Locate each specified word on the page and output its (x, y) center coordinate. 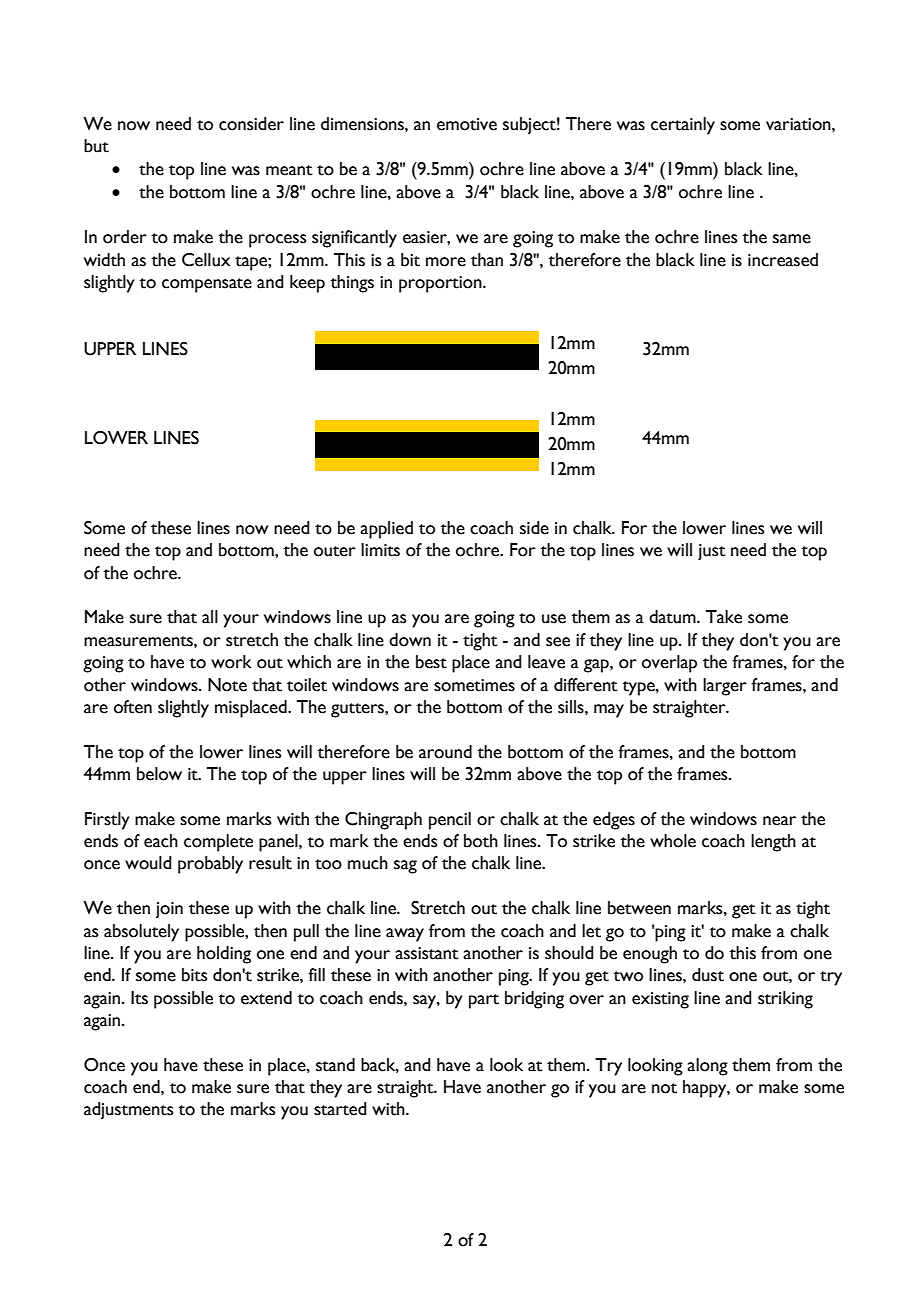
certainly (683, 126)
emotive (467, 124)
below (159, 774)
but (96, 146)
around (445, 752)
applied (386, 530)
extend (266, 998)
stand (335, 1065)
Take (724, 617)
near (779, 821)
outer (335, 551)
